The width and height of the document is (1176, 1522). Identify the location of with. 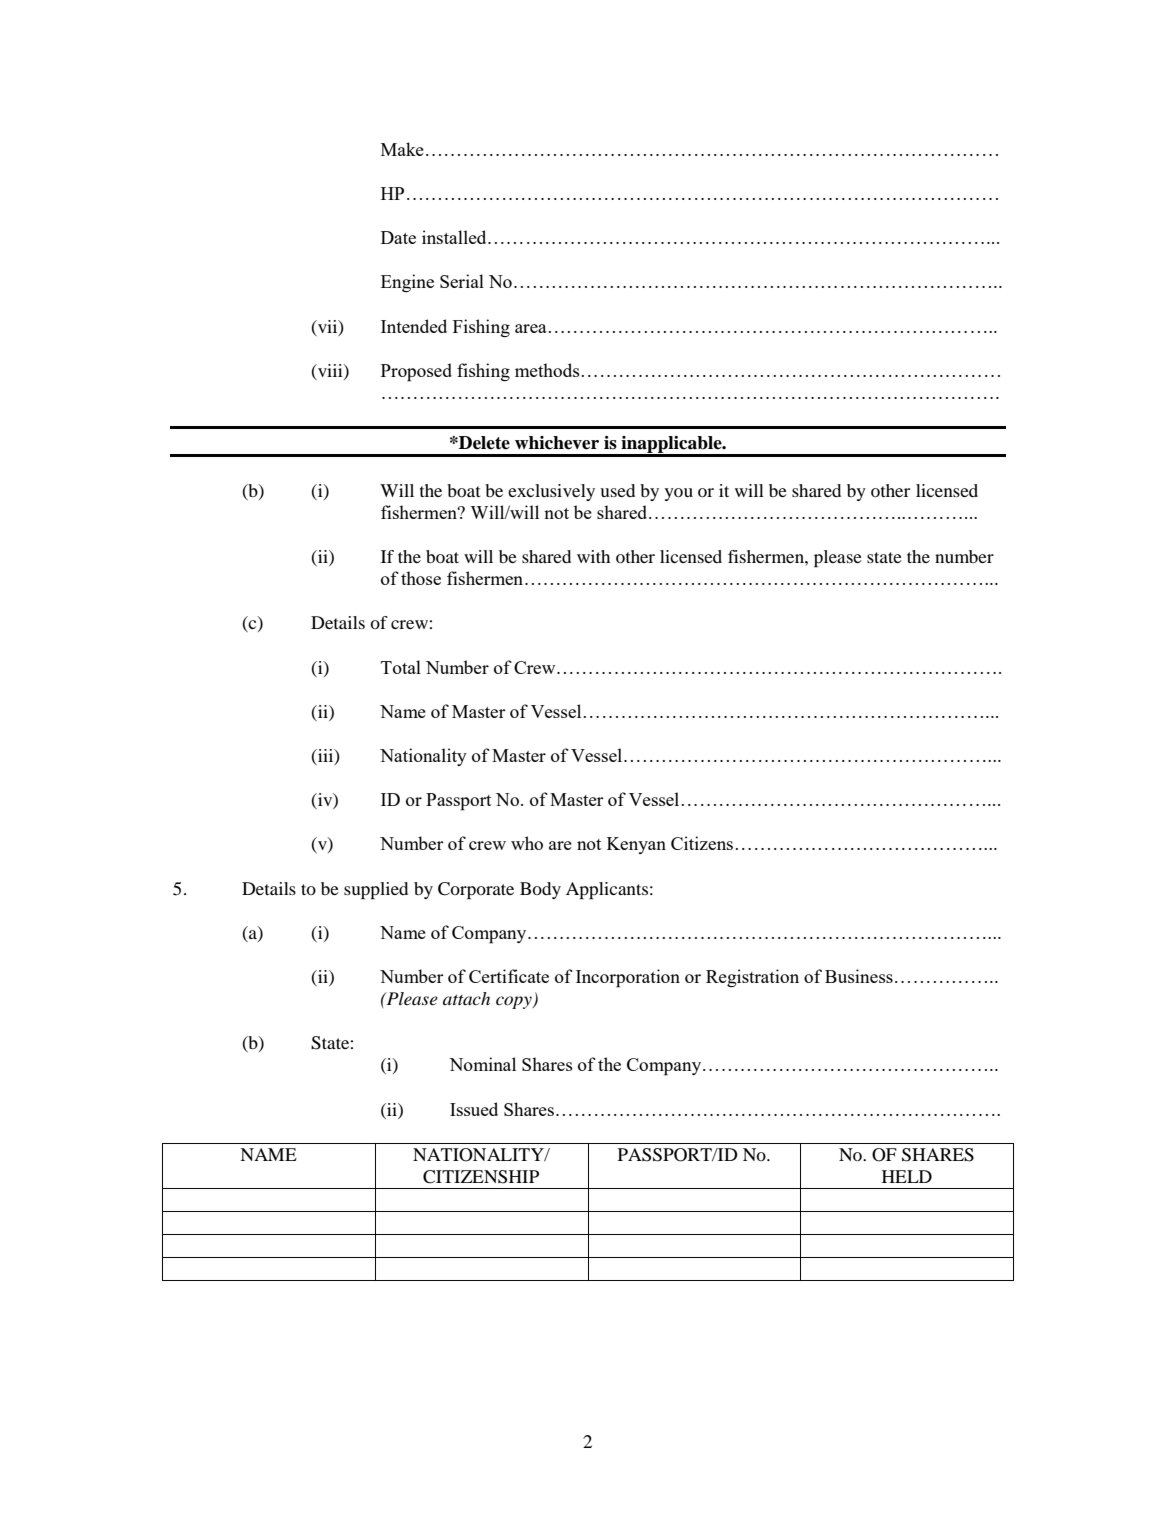
(593, 556).
